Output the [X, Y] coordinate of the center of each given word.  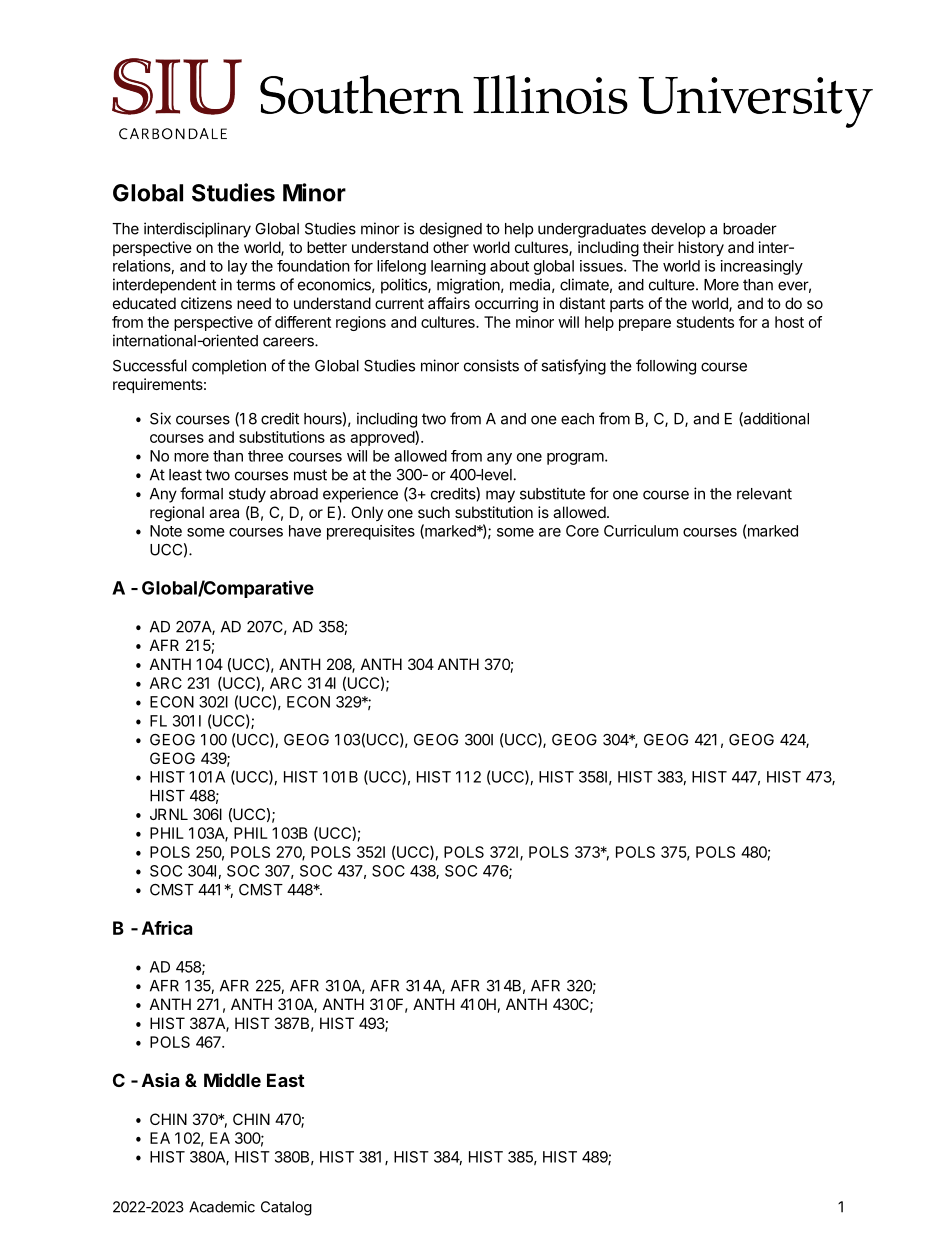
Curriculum [641, 531]
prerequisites [371, 532]
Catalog [286, 1208]
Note [166, 531]
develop [678, 230]
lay [237, 267]
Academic [222, 1207]
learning [458, 267]
